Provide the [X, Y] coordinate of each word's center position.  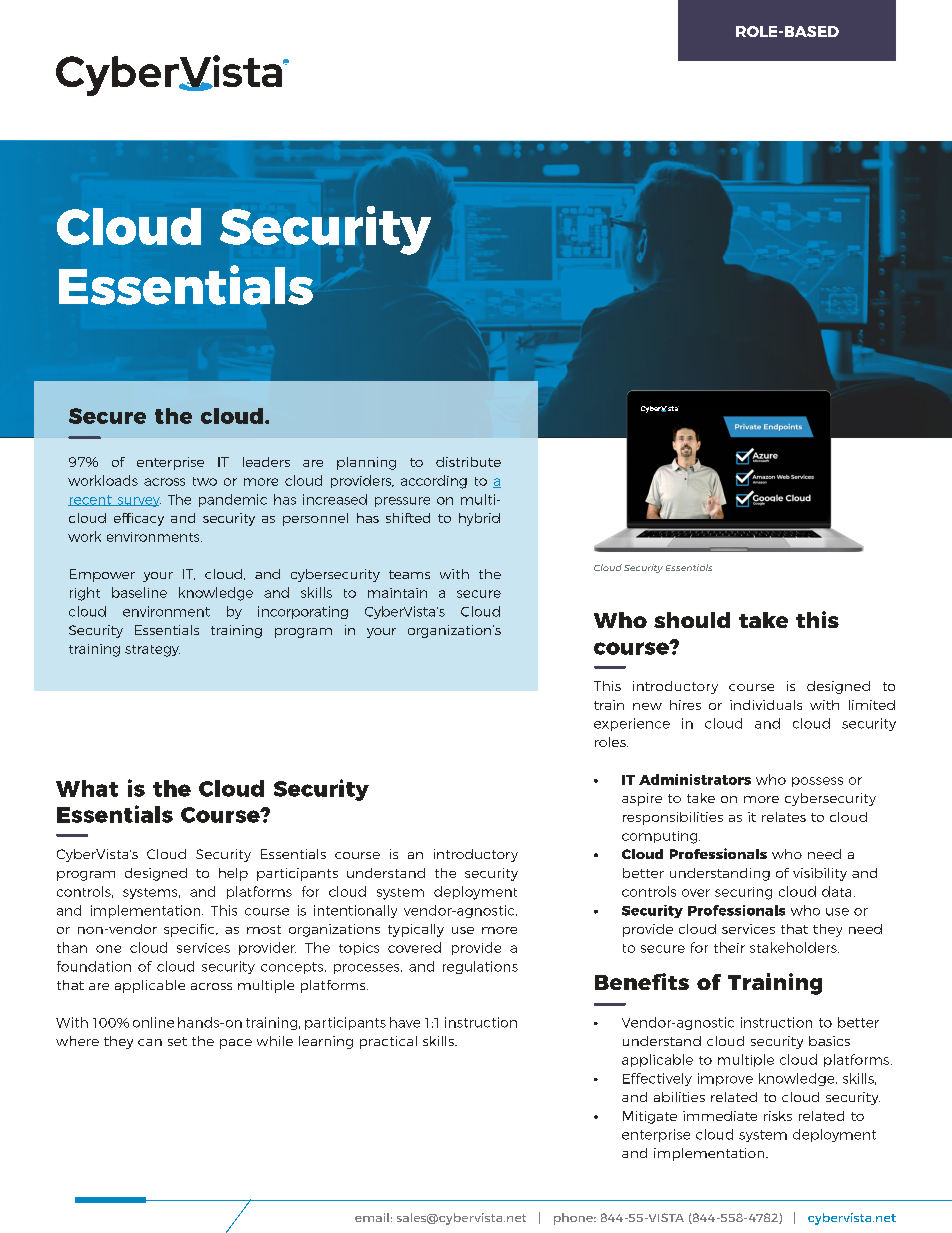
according [434, 482]
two [205, 481]
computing [661, 837]
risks [778, 1116]
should [692, 620]
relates [784, 817]
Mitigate [650, 1117]
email [372, 1217]
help [233, 874]
